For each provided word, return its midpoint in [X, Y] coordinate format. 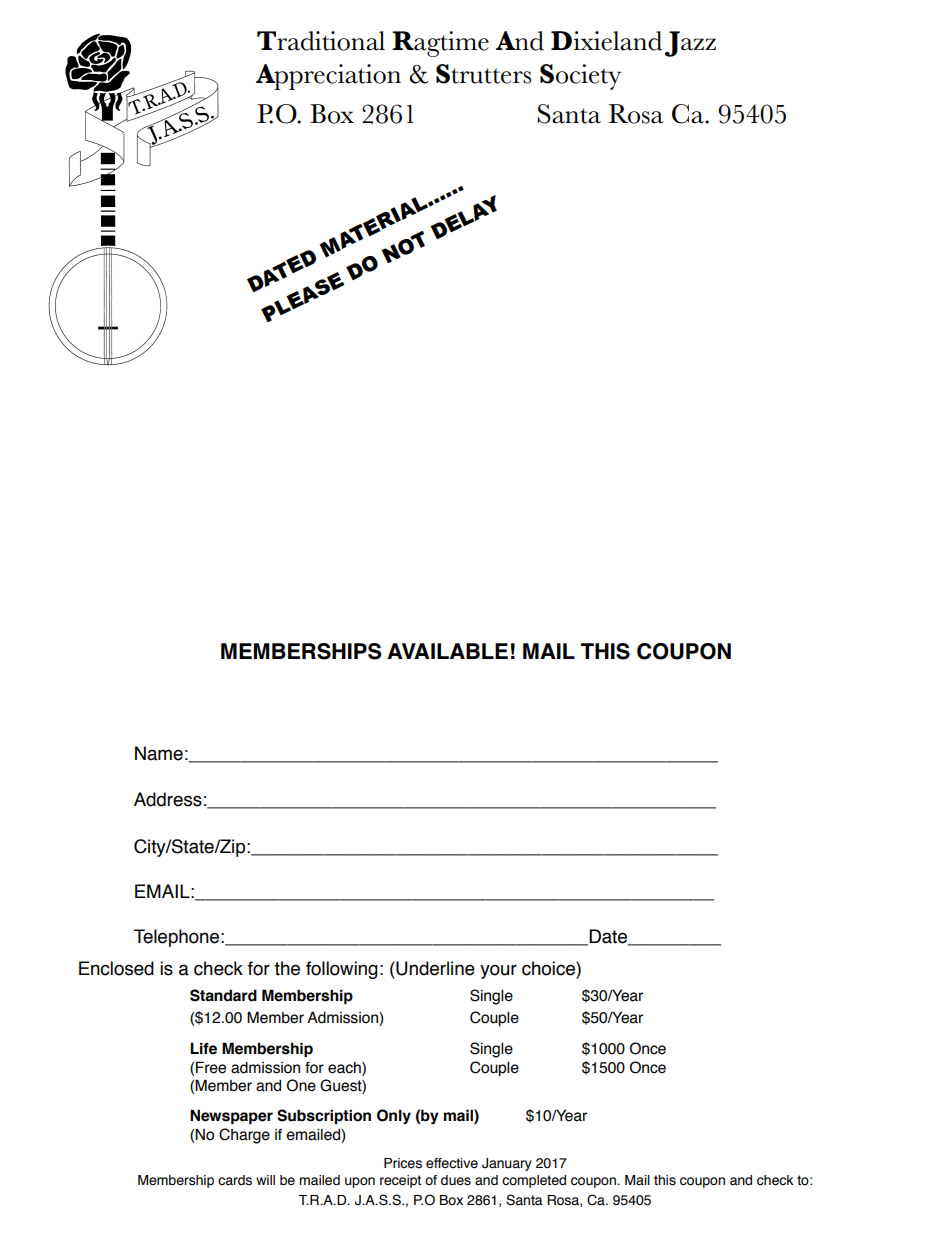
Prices [403, 1163]
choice [549, 968]
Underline [434, 968]
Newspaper [231, 1116]
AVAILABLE [447, 651]
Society [580, 77]
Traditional [321, 41]
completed [534, 1181]
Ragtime [440, 44]
